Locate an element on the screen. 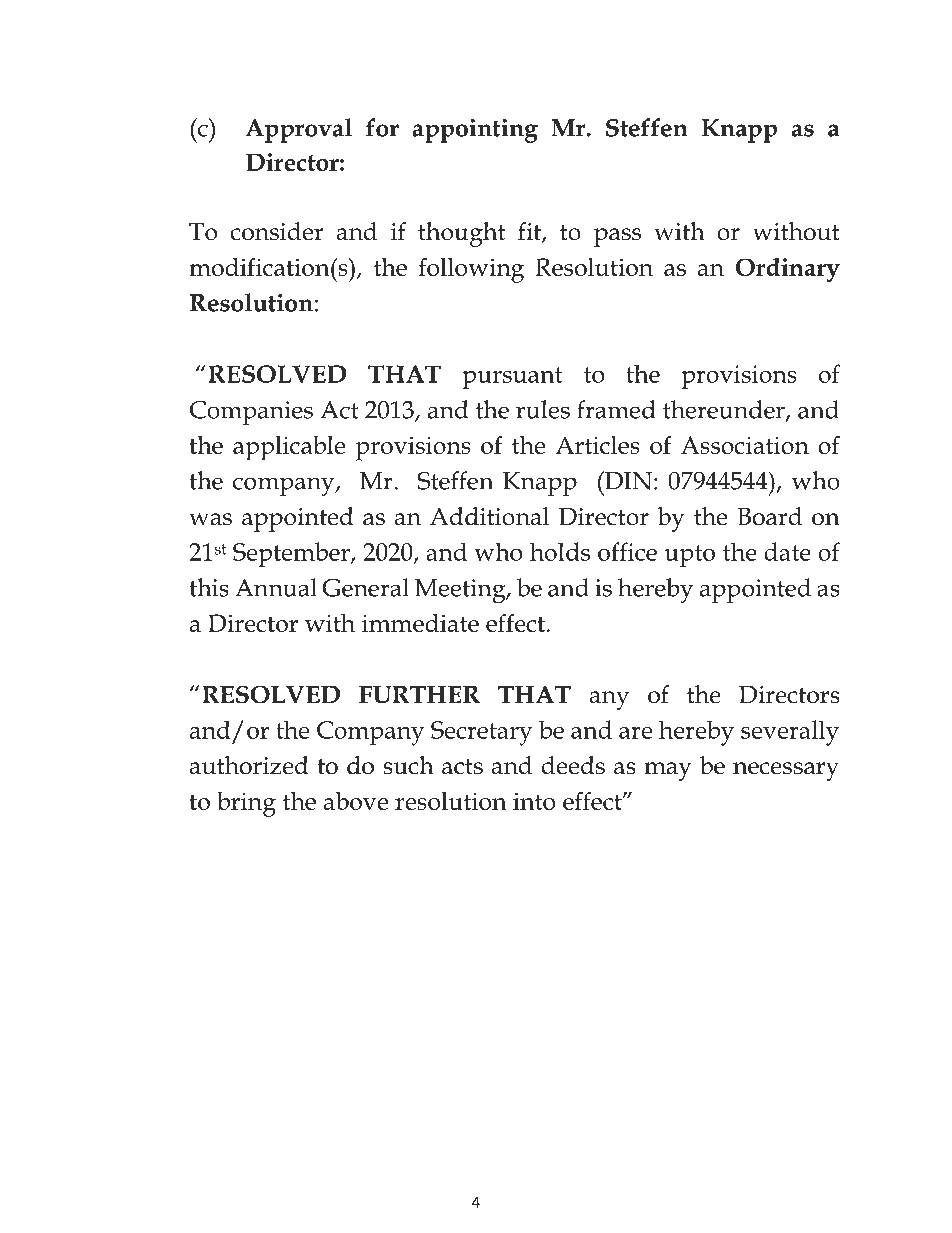  applicable is located at coordinates (289, 448).
